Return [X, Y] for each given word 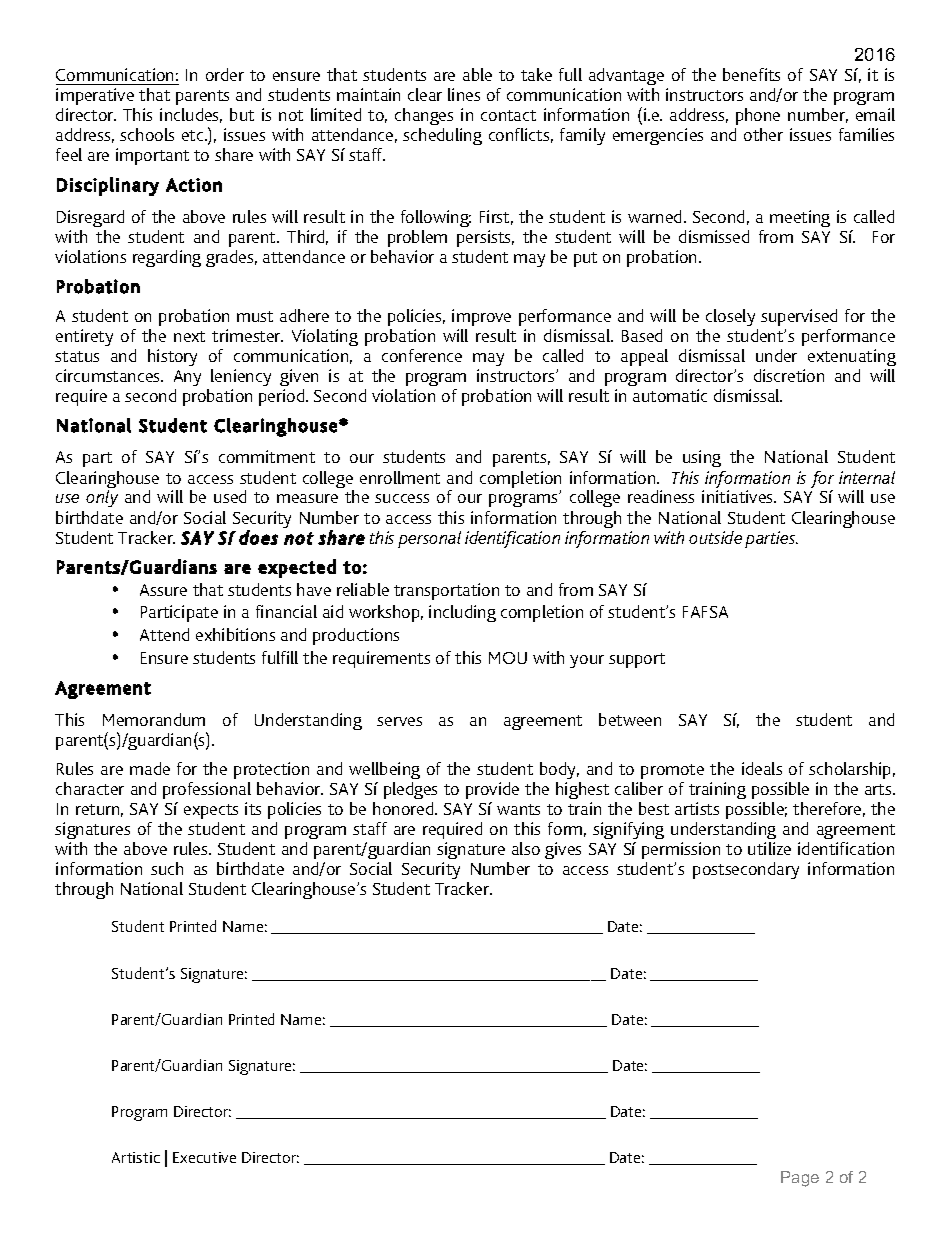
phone [757, 118]
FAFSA [705, 612]
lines [464, 94]
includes [191, 115]
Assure [163, 590]
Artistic [136, 1157]
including [462, 613]
